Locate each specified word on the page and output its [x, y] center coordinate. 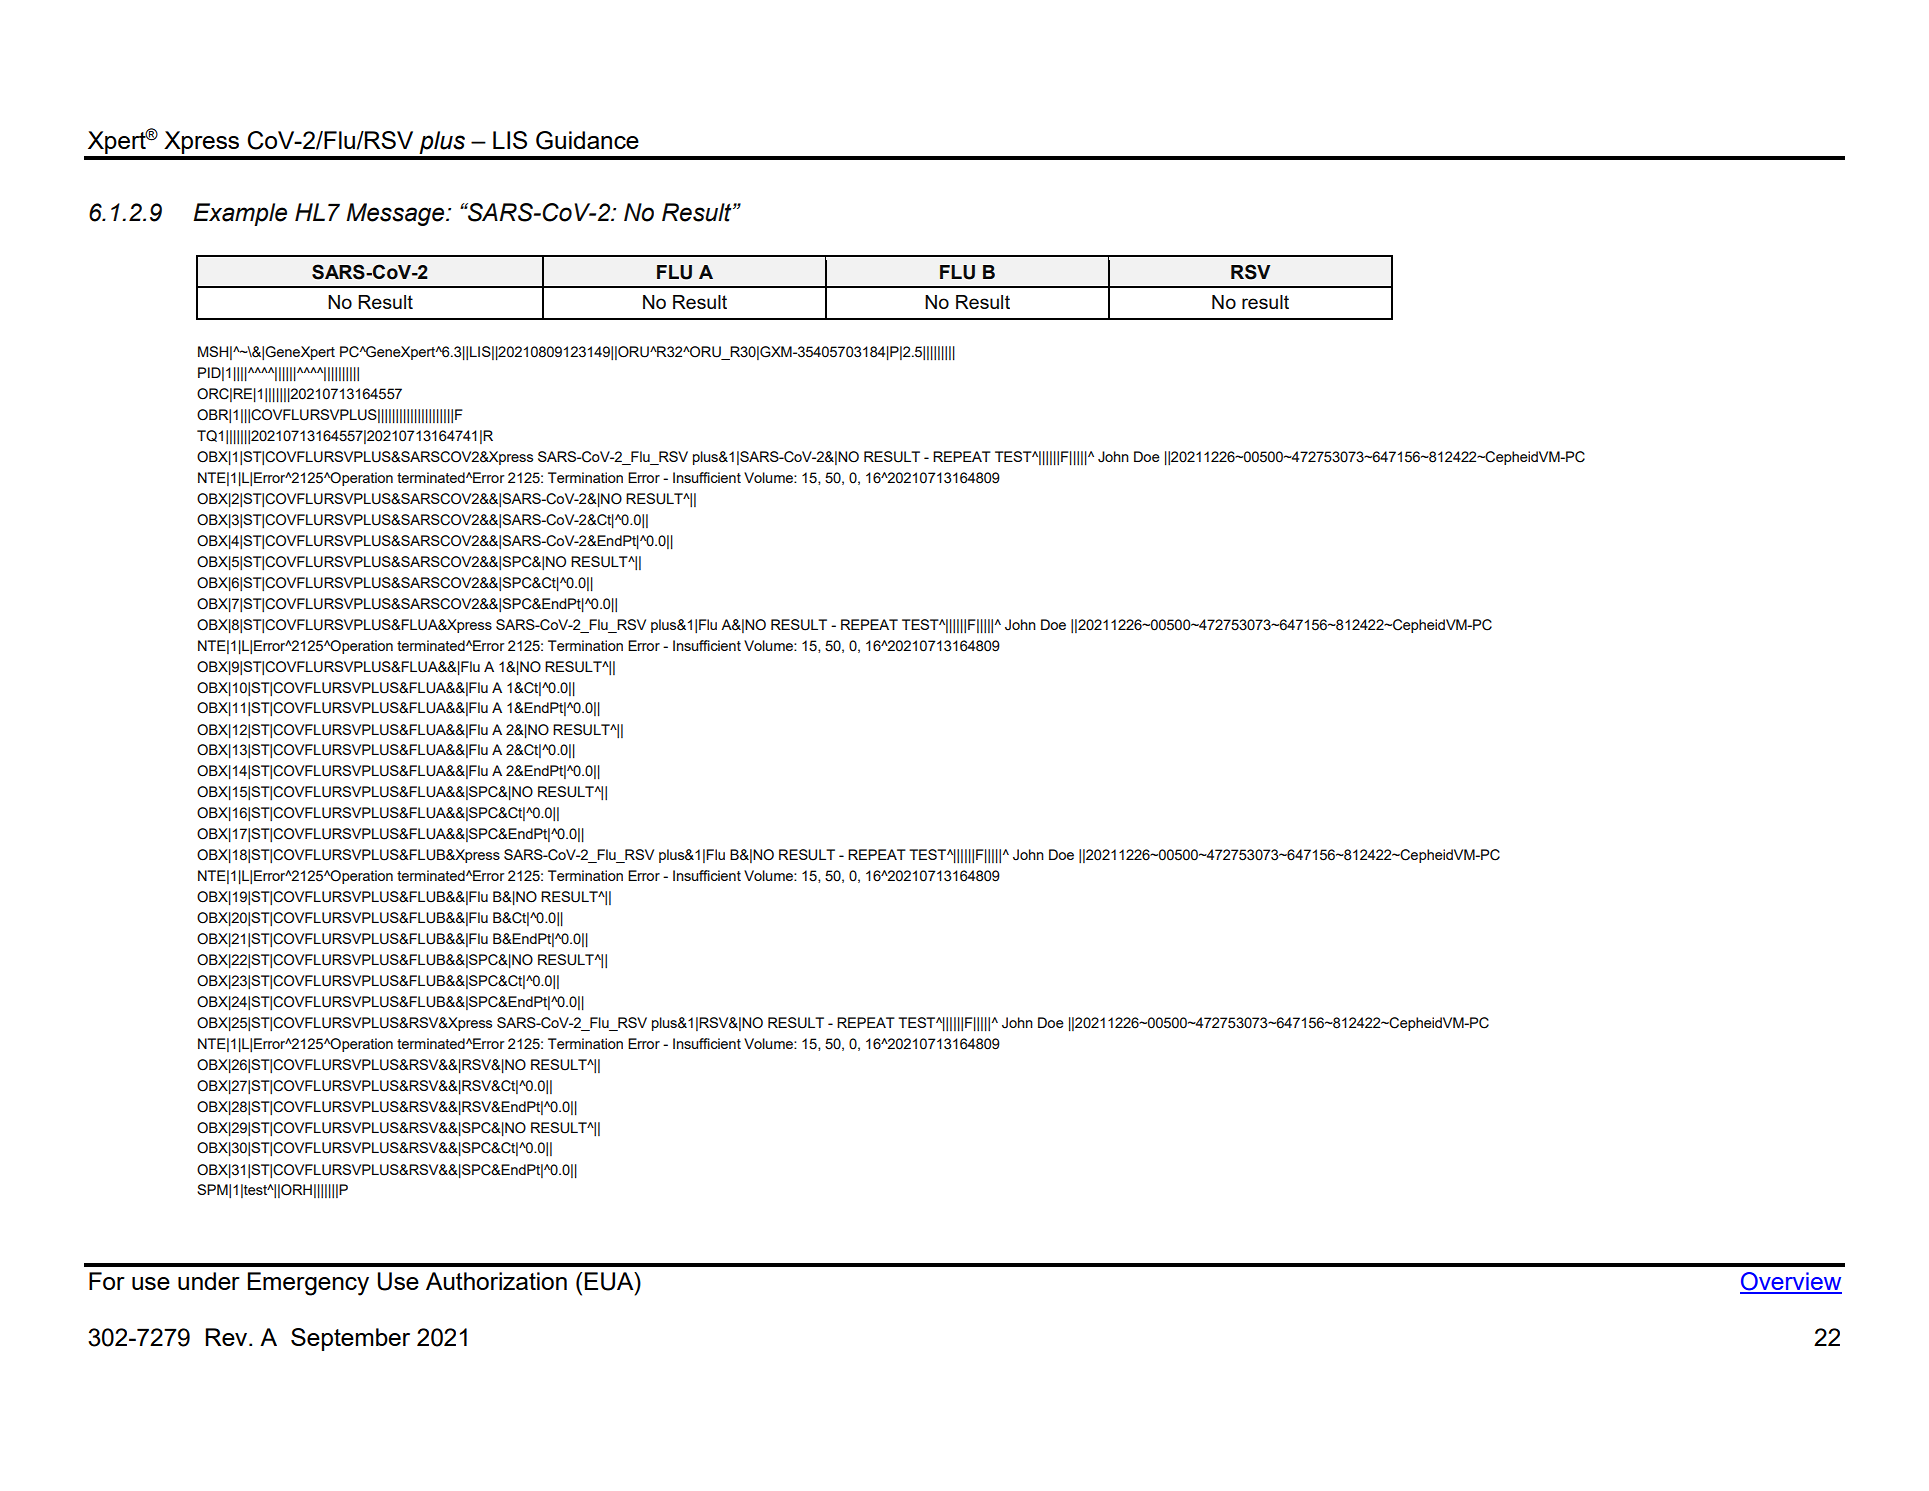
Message [396, 214]
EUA [610, 1281]
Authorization [496, 1281]
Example [240, 214]
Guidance [587, 140]
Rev [227, 1337]
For [107, 1281]
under [209, 1281]
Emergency [308, 1284]
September [350, 1339]
